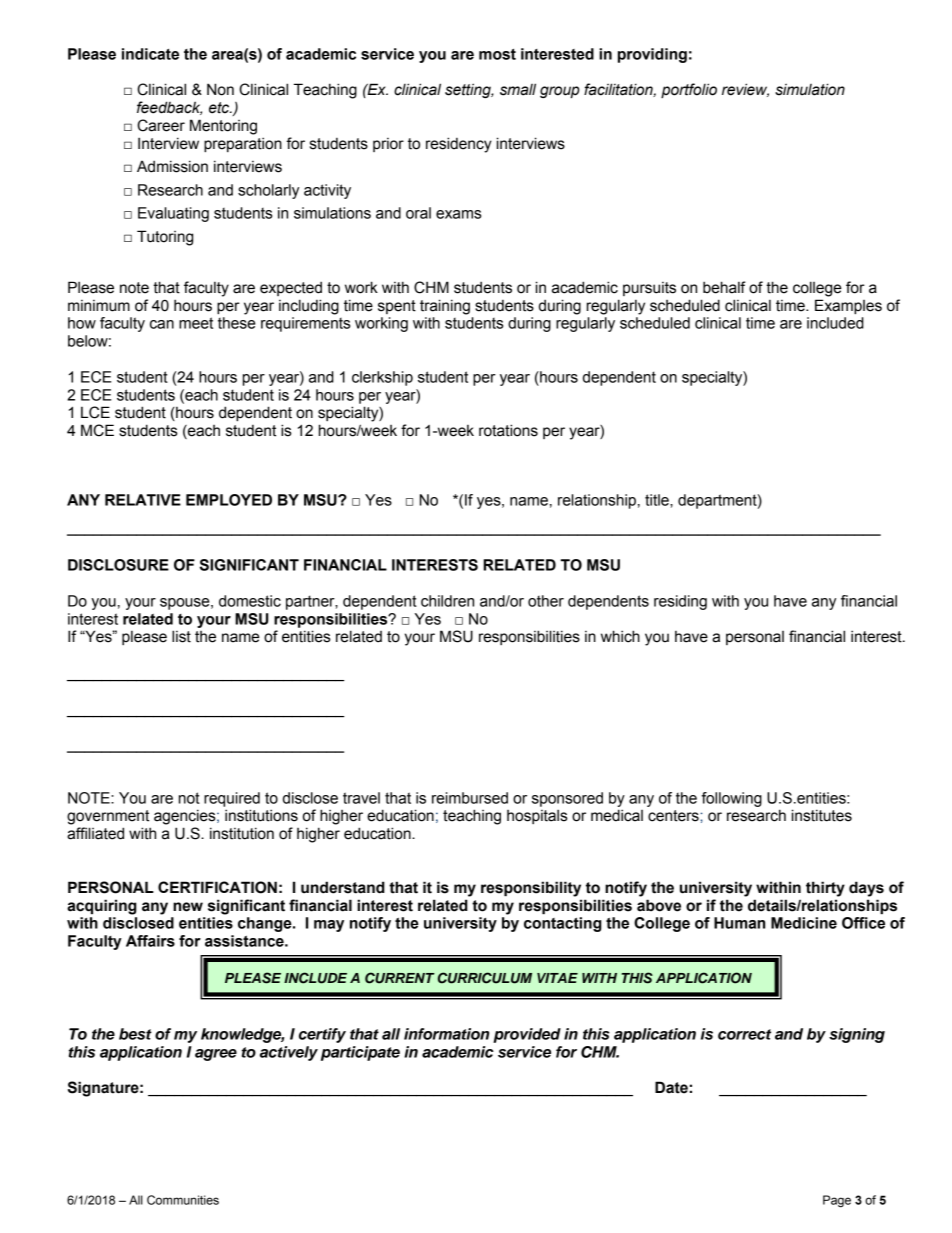 The height and width of the screenshot is (1233, 952). I want to click on feedback, so click(169, 108).
